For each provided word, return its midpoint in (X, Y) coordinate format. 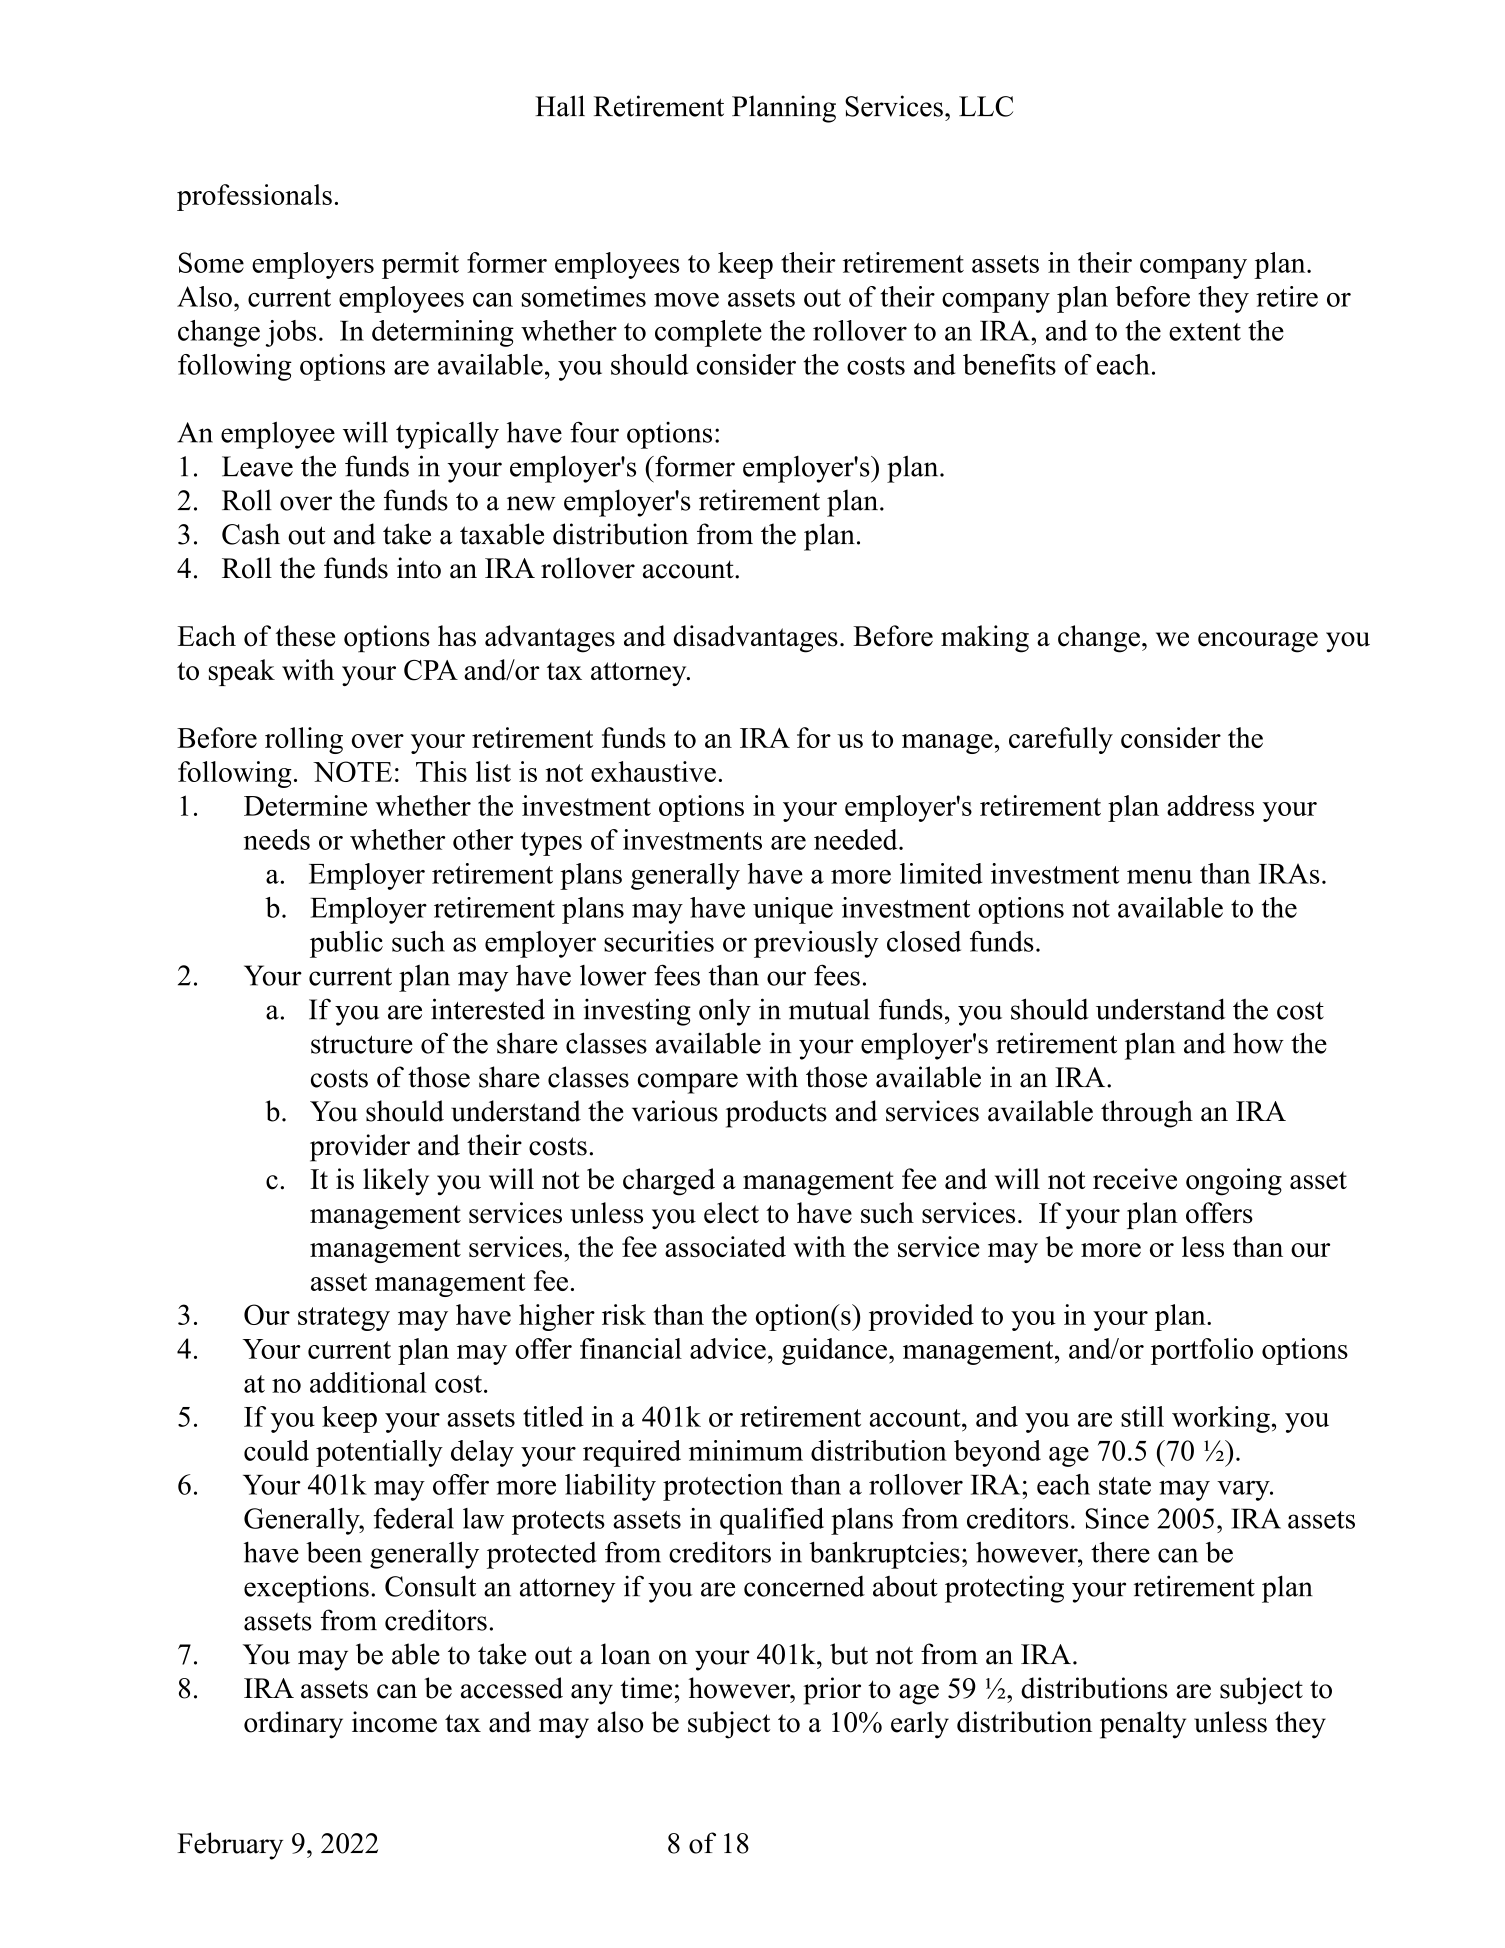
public (346, 944)
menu (1159, 877)
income (394, 1722)
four (594, 432)
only (725, 1012)
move (686, 300)
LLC (986, 106)
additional (368, 1382)
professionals (254, 197)
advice (728, 1348)
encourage (1258, 642)
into (419, 568)
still (1142, 1416)
